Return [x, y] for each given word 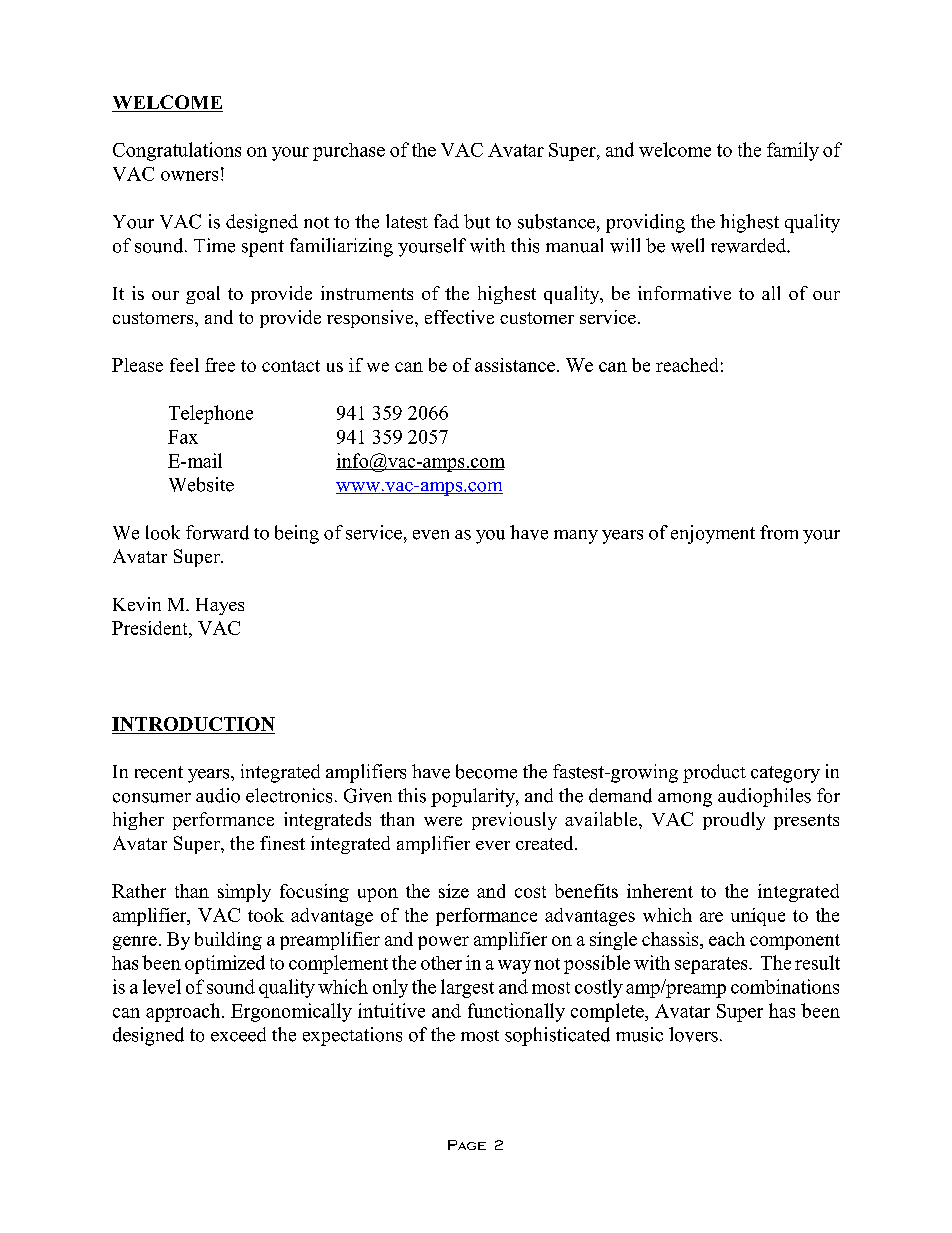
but [477, 221]
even [431, 535]
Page [467, 1145]
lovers [693, 1034]
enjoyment [713, 534]
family [793, 151]
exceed [238, 1034]
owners [189, 176]
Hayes [220, 606]
